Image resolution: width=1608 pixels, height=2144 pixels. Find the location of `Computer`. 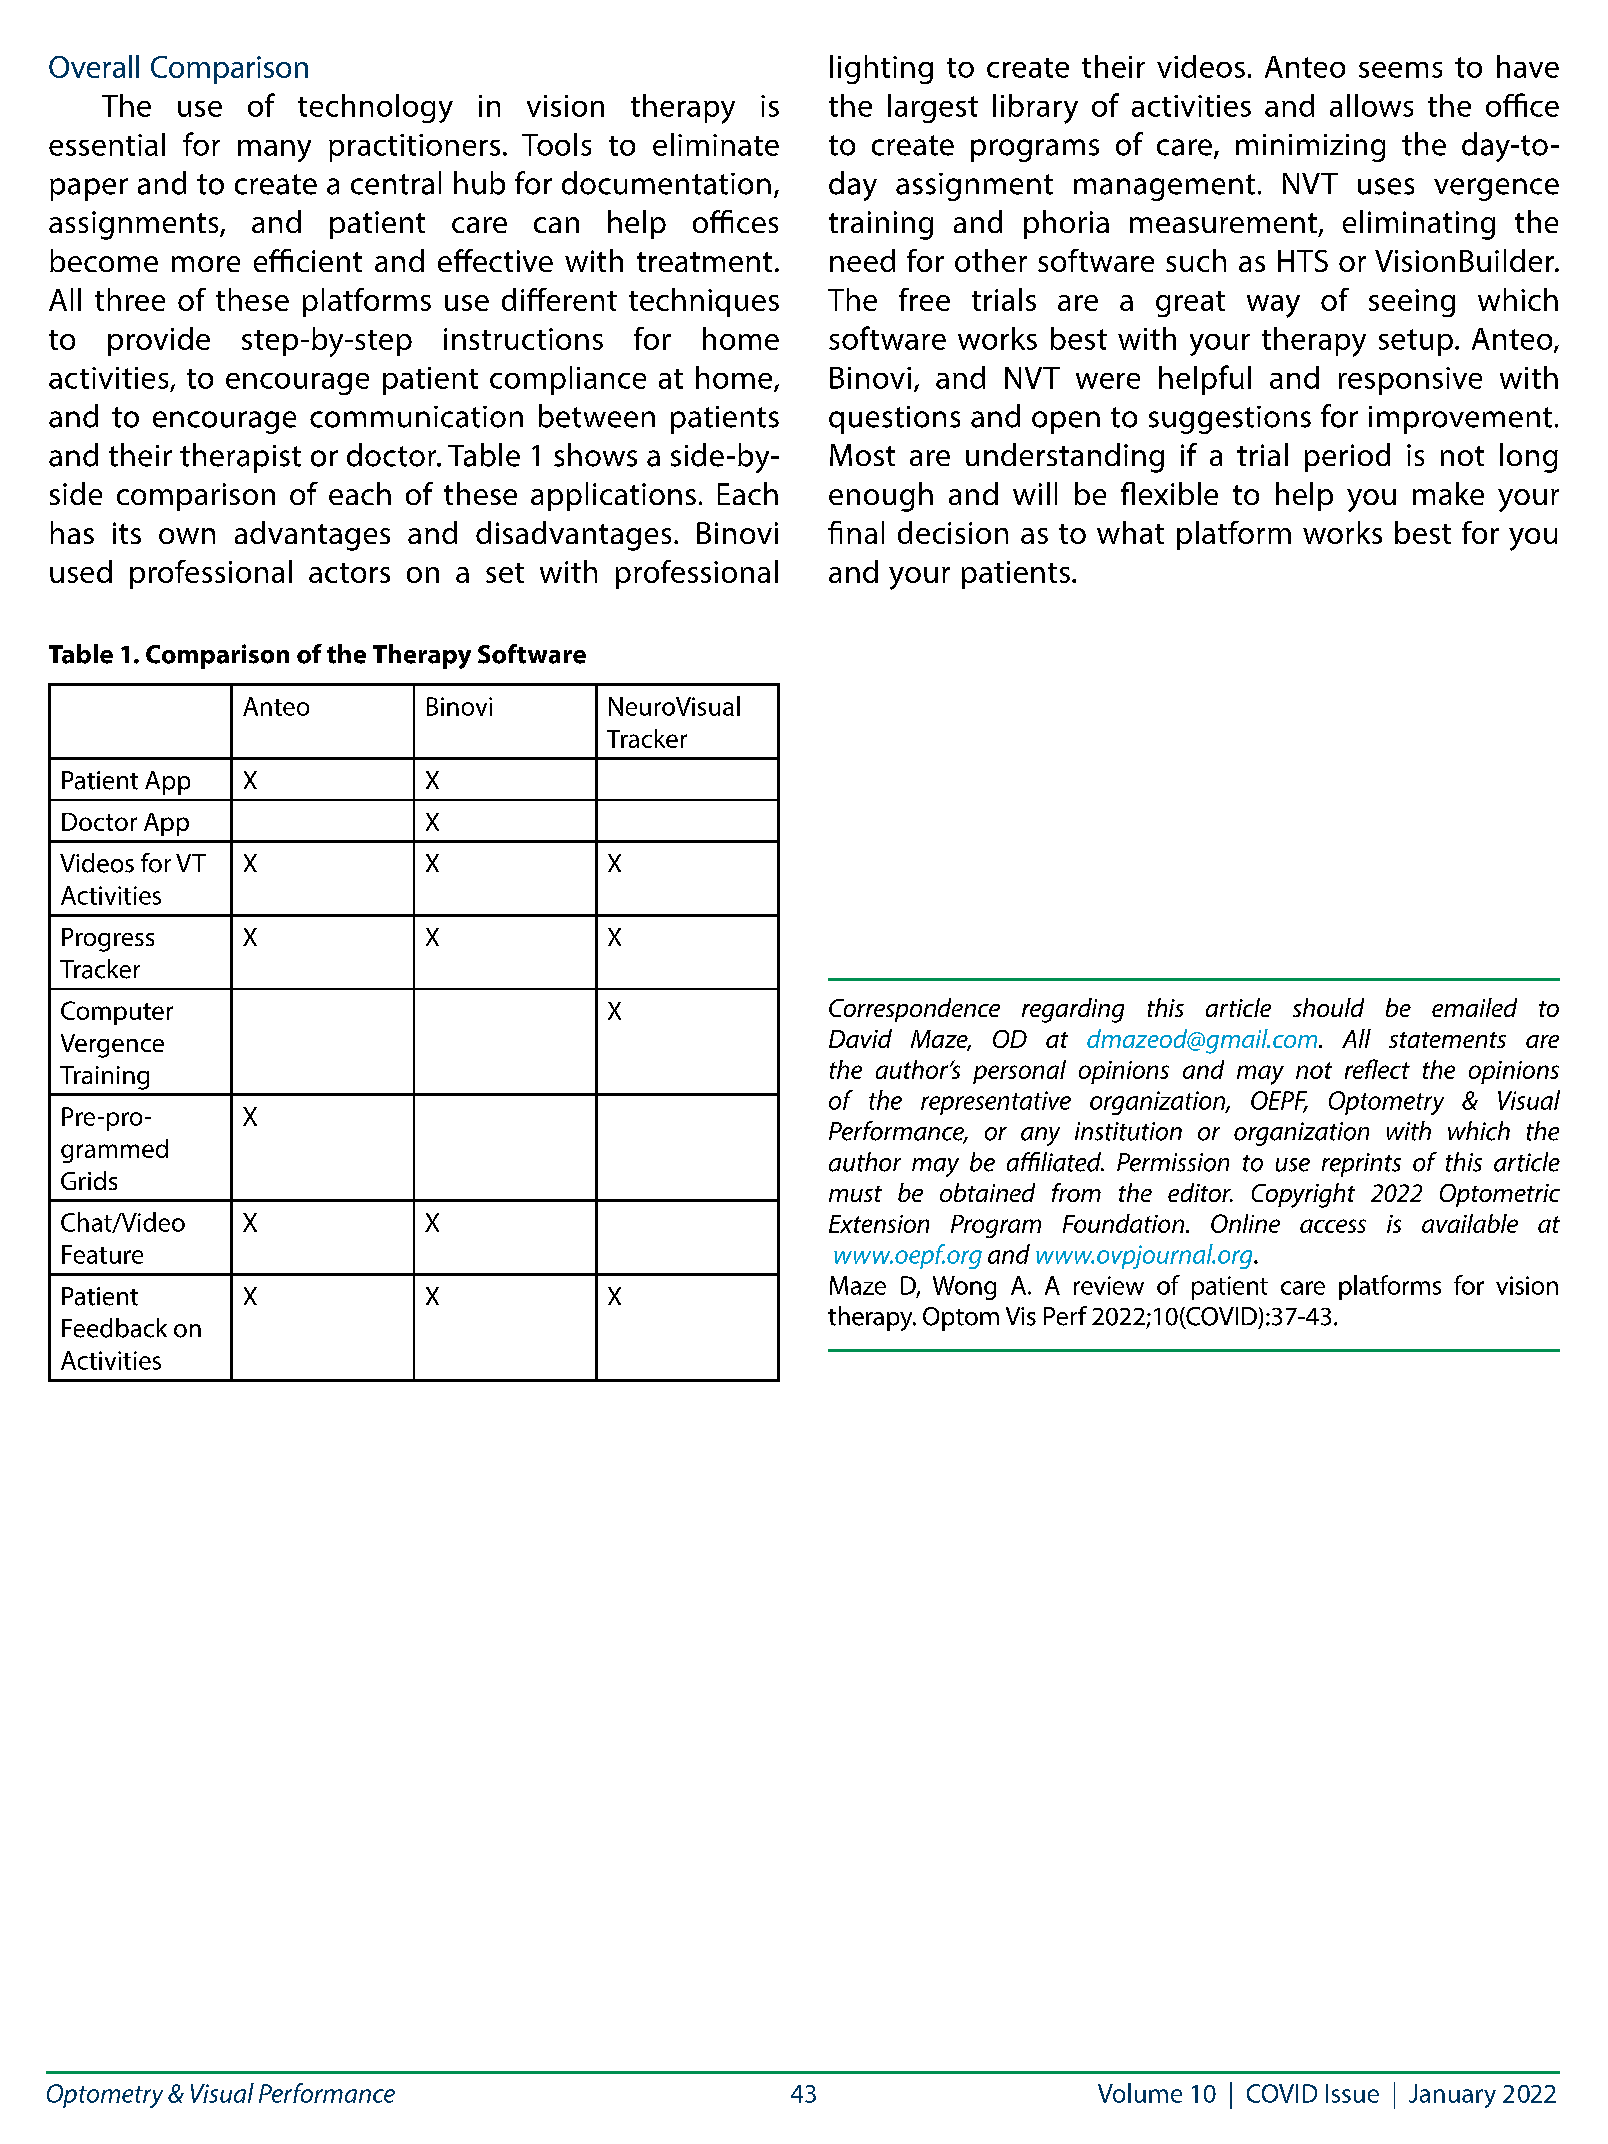

Computer is located at coordinates (117, 1013).
